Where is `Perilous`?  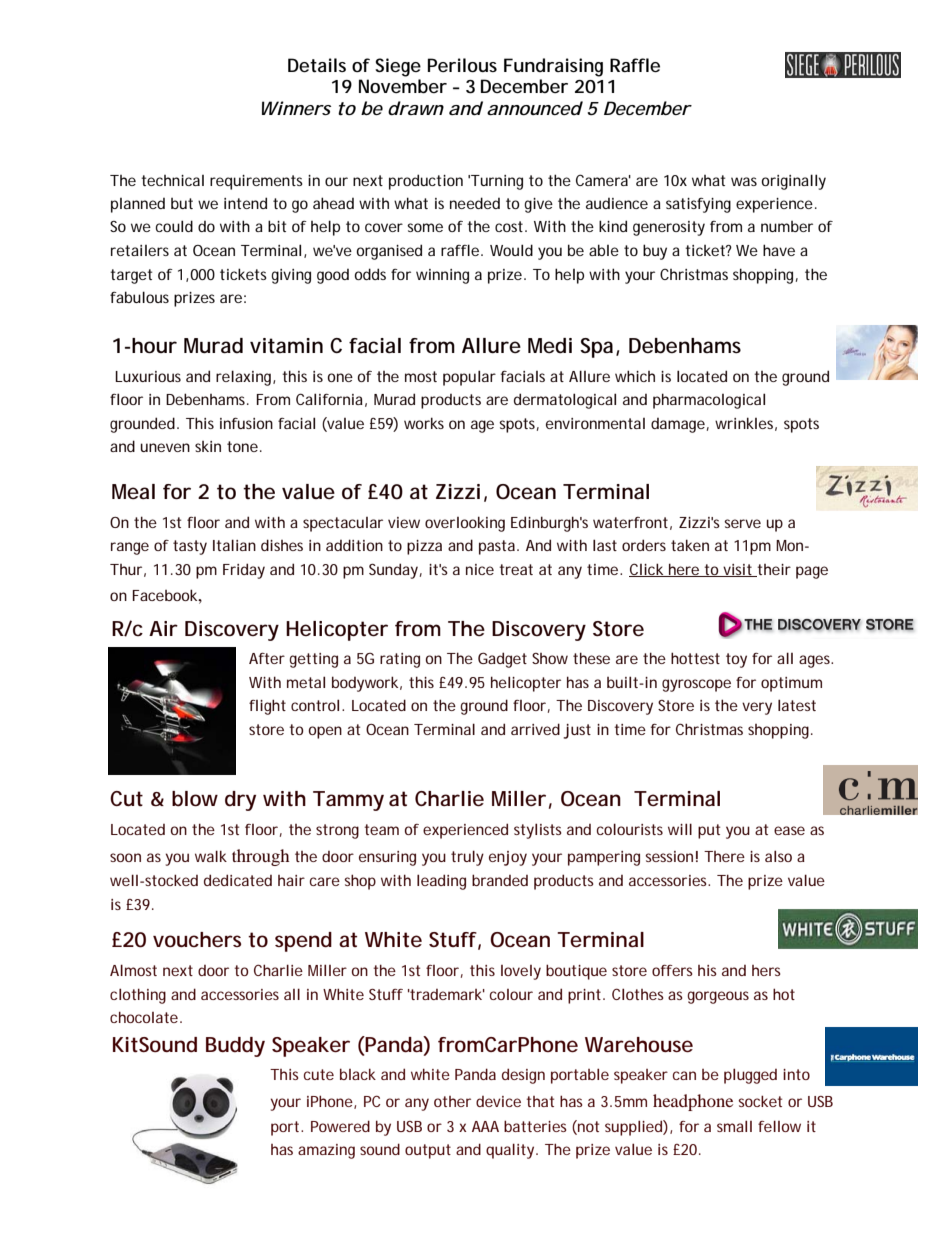 Perilous is located at coordinates (462, 65).
